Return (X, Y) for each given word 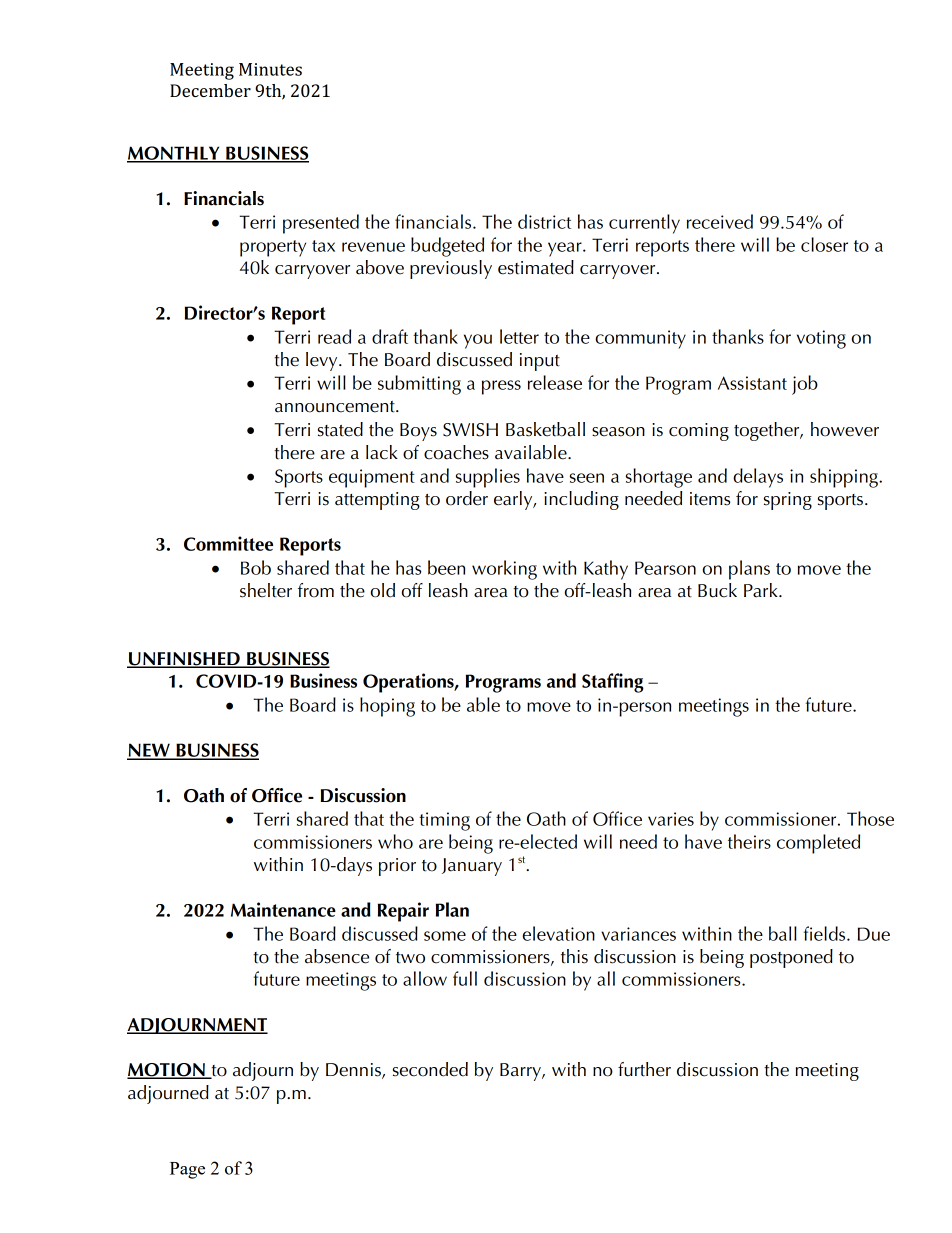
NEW (149, 751)
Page (187, 1170)
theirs (749, 841)
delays (758, 478)
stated (340, 429)
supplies (488, 478)
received (720, 221)
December (210, 90)
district (544, 221)
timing (444, 821)
